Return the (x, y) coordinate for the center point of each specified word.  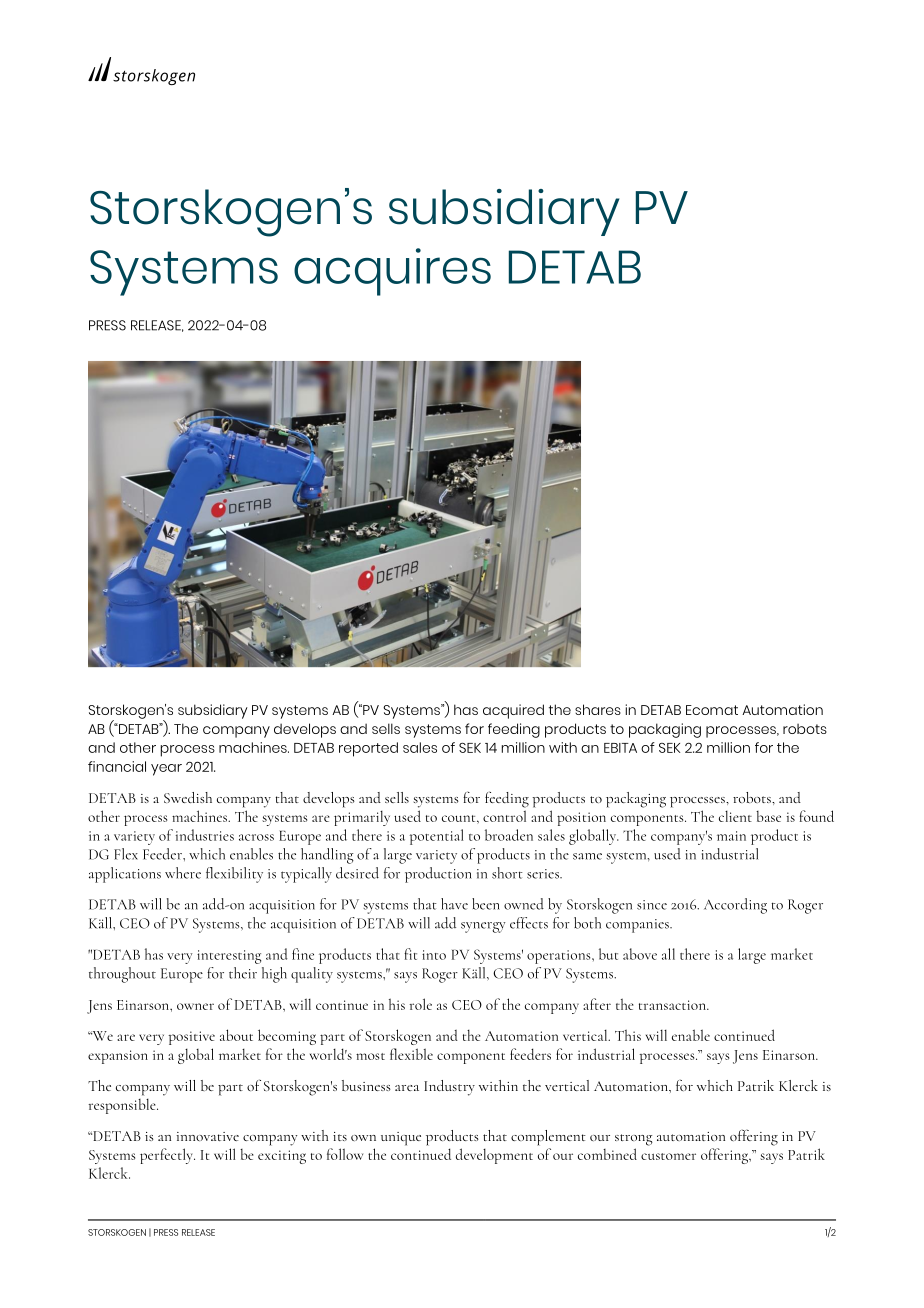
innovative (207, 1136)
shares (598, 709)
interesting (229, 957)
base (768, 816)
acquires (392, 272)
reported (368, 749)
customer (668, 1156)
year (166, 770)
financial (117, 766)
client (735, 816)
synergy (483, 927)
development (494, 1156)
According (735, 906)
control (504, 816)
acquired (513, 711)
